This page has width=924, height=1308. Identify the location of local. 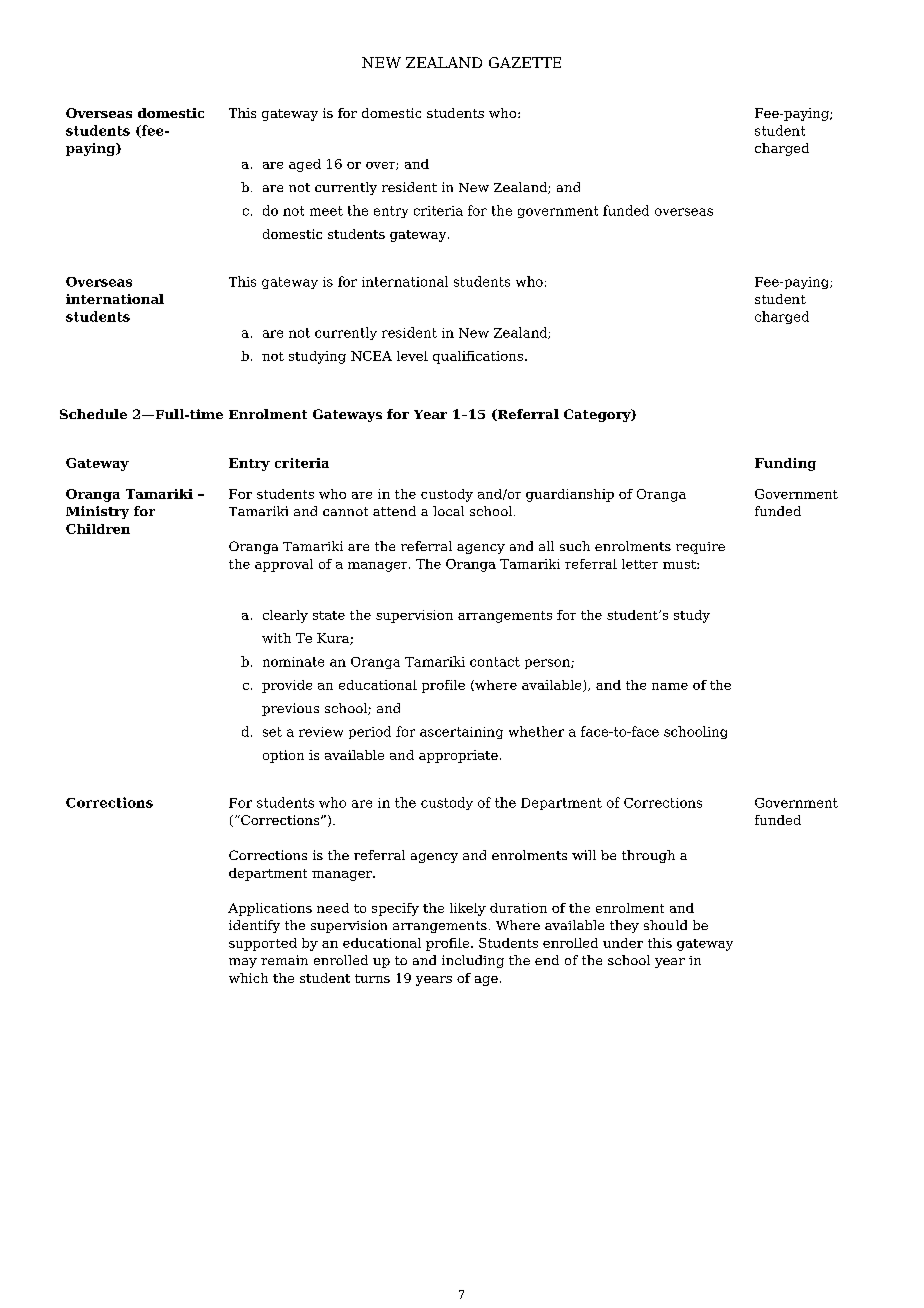
(448, 511).
